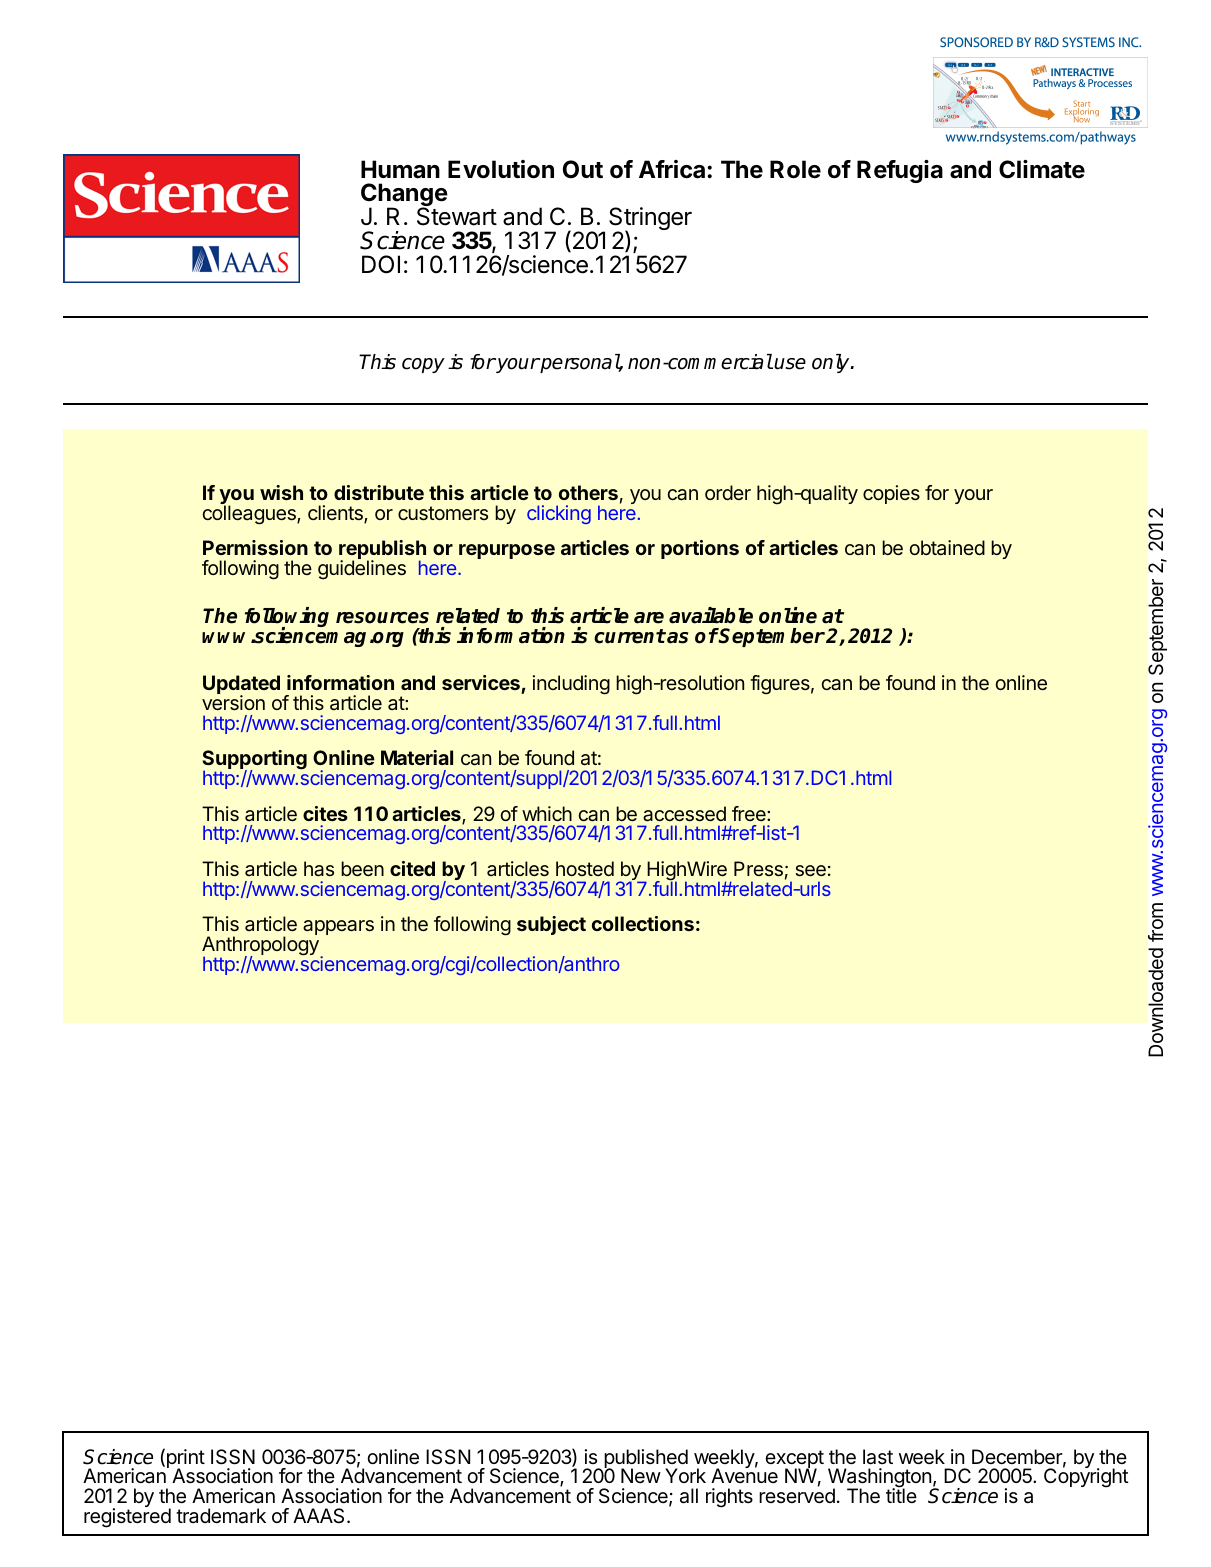  I want to click on which, so click(547, 813).
